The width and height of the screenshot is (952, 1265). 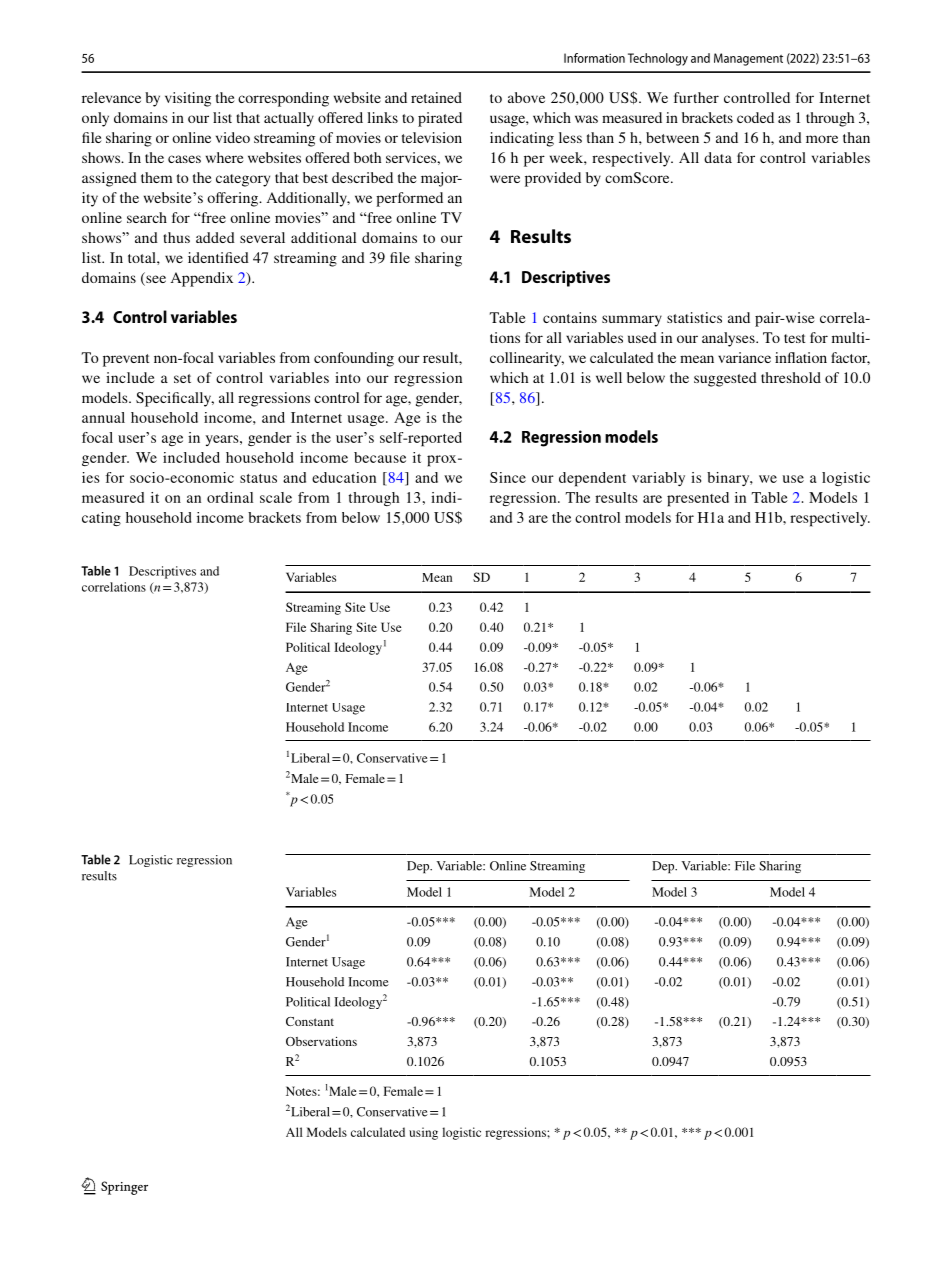 I want to click on Since, so click(x=508, y=477).
